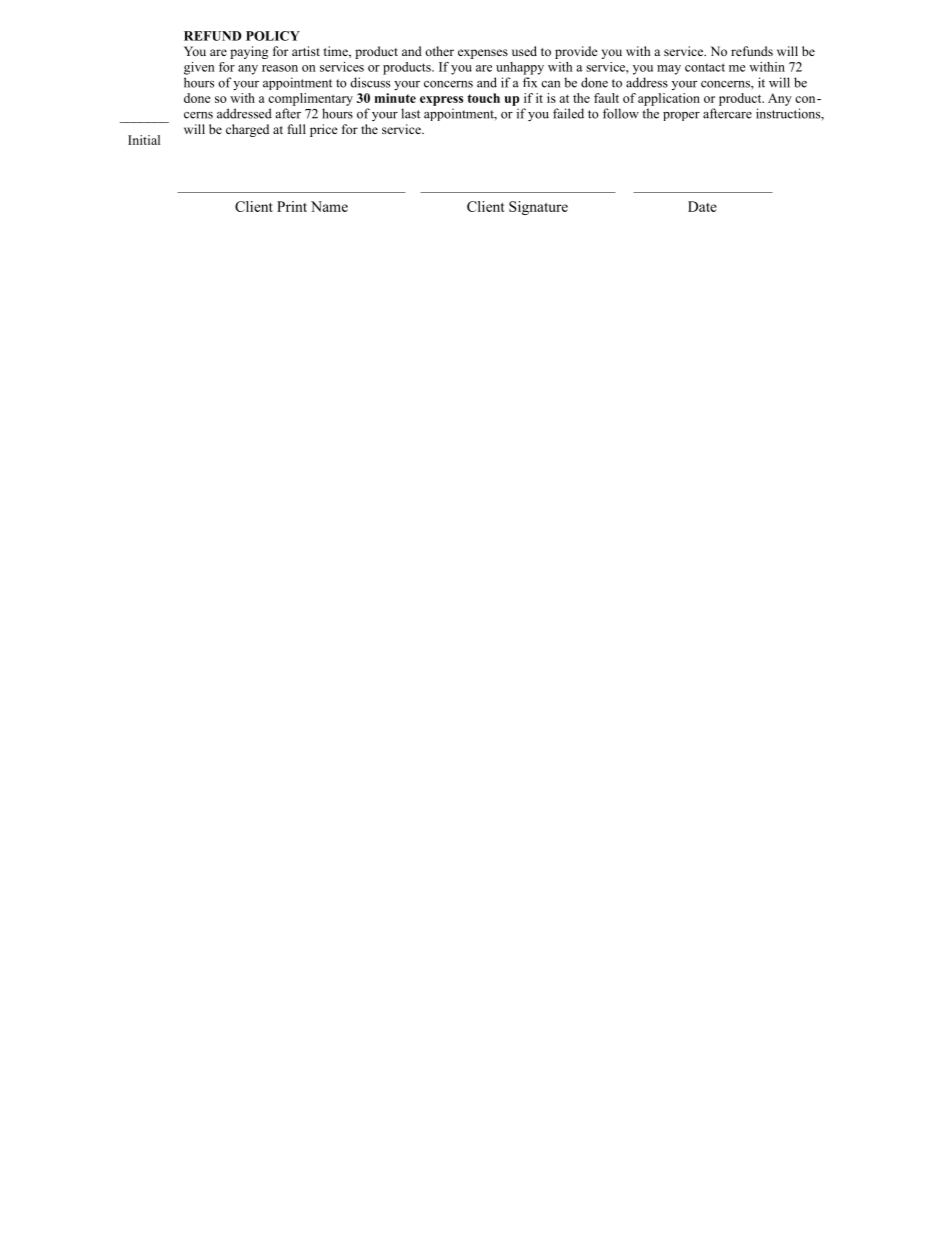 The image size is (952, 1233). What do you see at coordinates (292, 206) in the screenshot?
I see `Print` at bounding box center [292, 206].
